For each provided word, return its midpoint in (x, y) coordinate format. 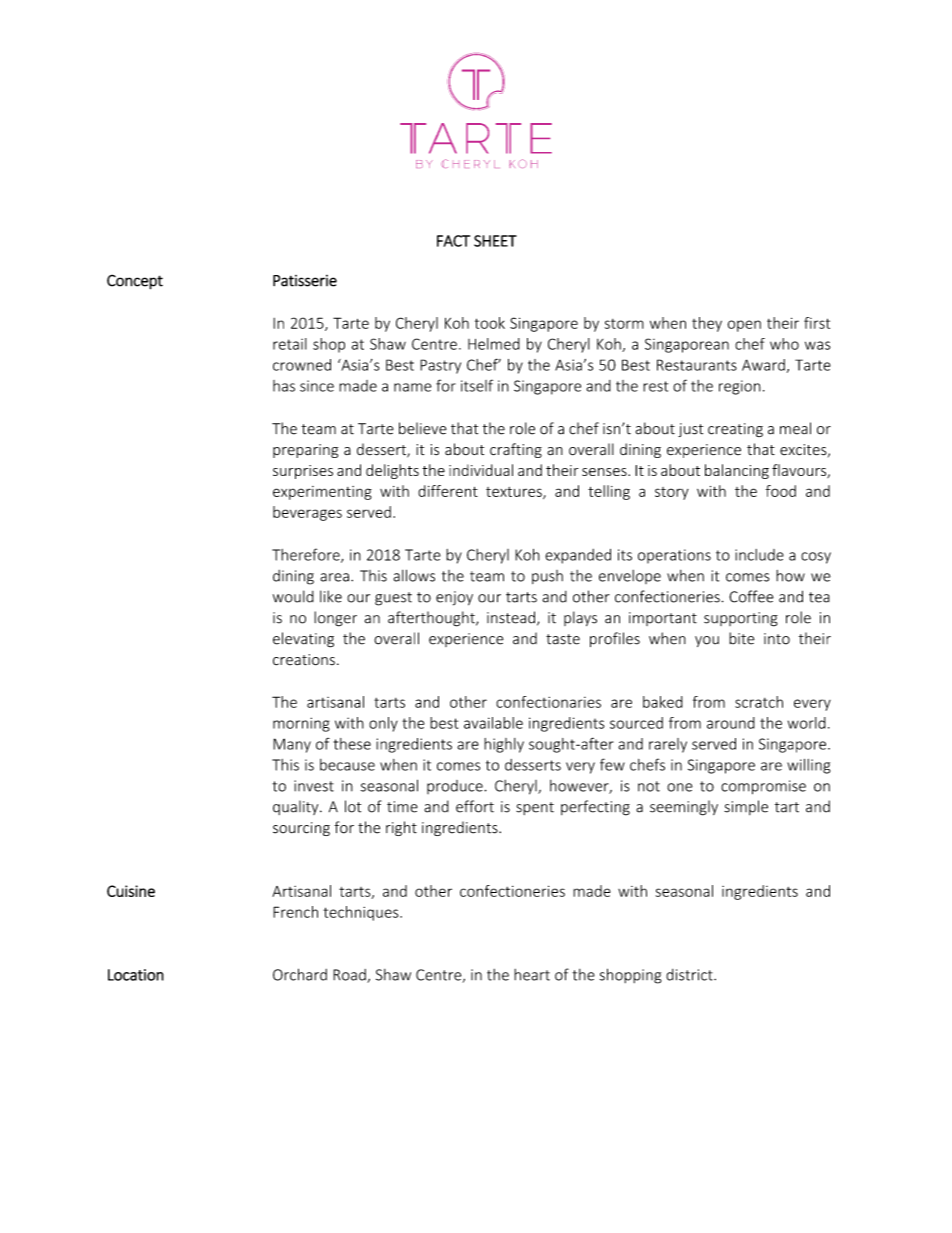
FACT (453, 241)
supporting (741, 619)
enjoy (454, 598)
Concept (135, 282)
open (744, 326)
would (293, 596)
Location (136, 975)
